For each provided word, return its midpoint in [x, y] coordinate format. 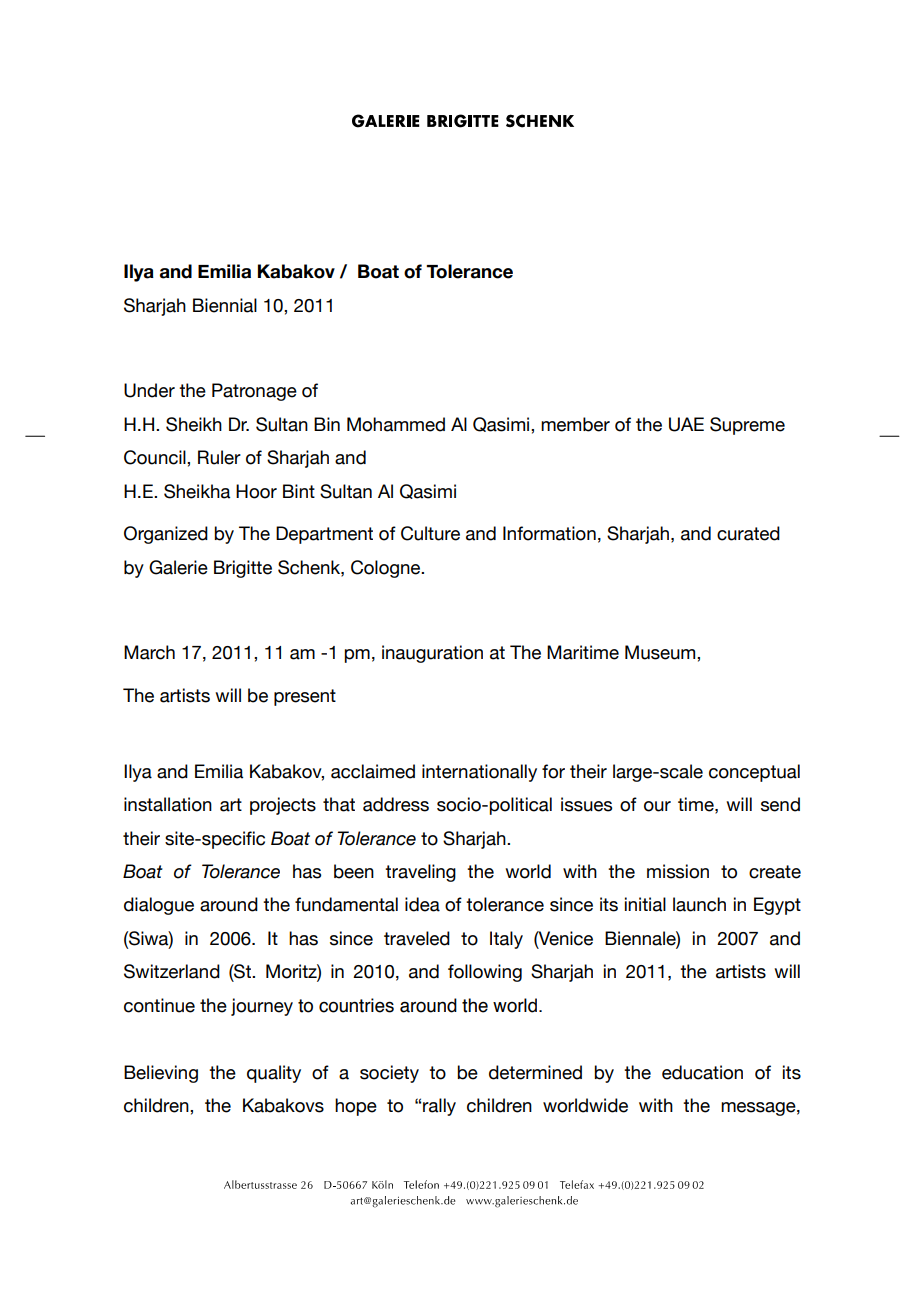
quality [274, 1074]
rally [439, 1107]
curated [748, 533]
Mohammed [396, 424]
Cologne [387, 569]
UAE [686, 424]
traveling [420, 873]
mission [678, 871]
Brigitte [243, 569]
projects [283, 806]
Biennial [225, 305]
